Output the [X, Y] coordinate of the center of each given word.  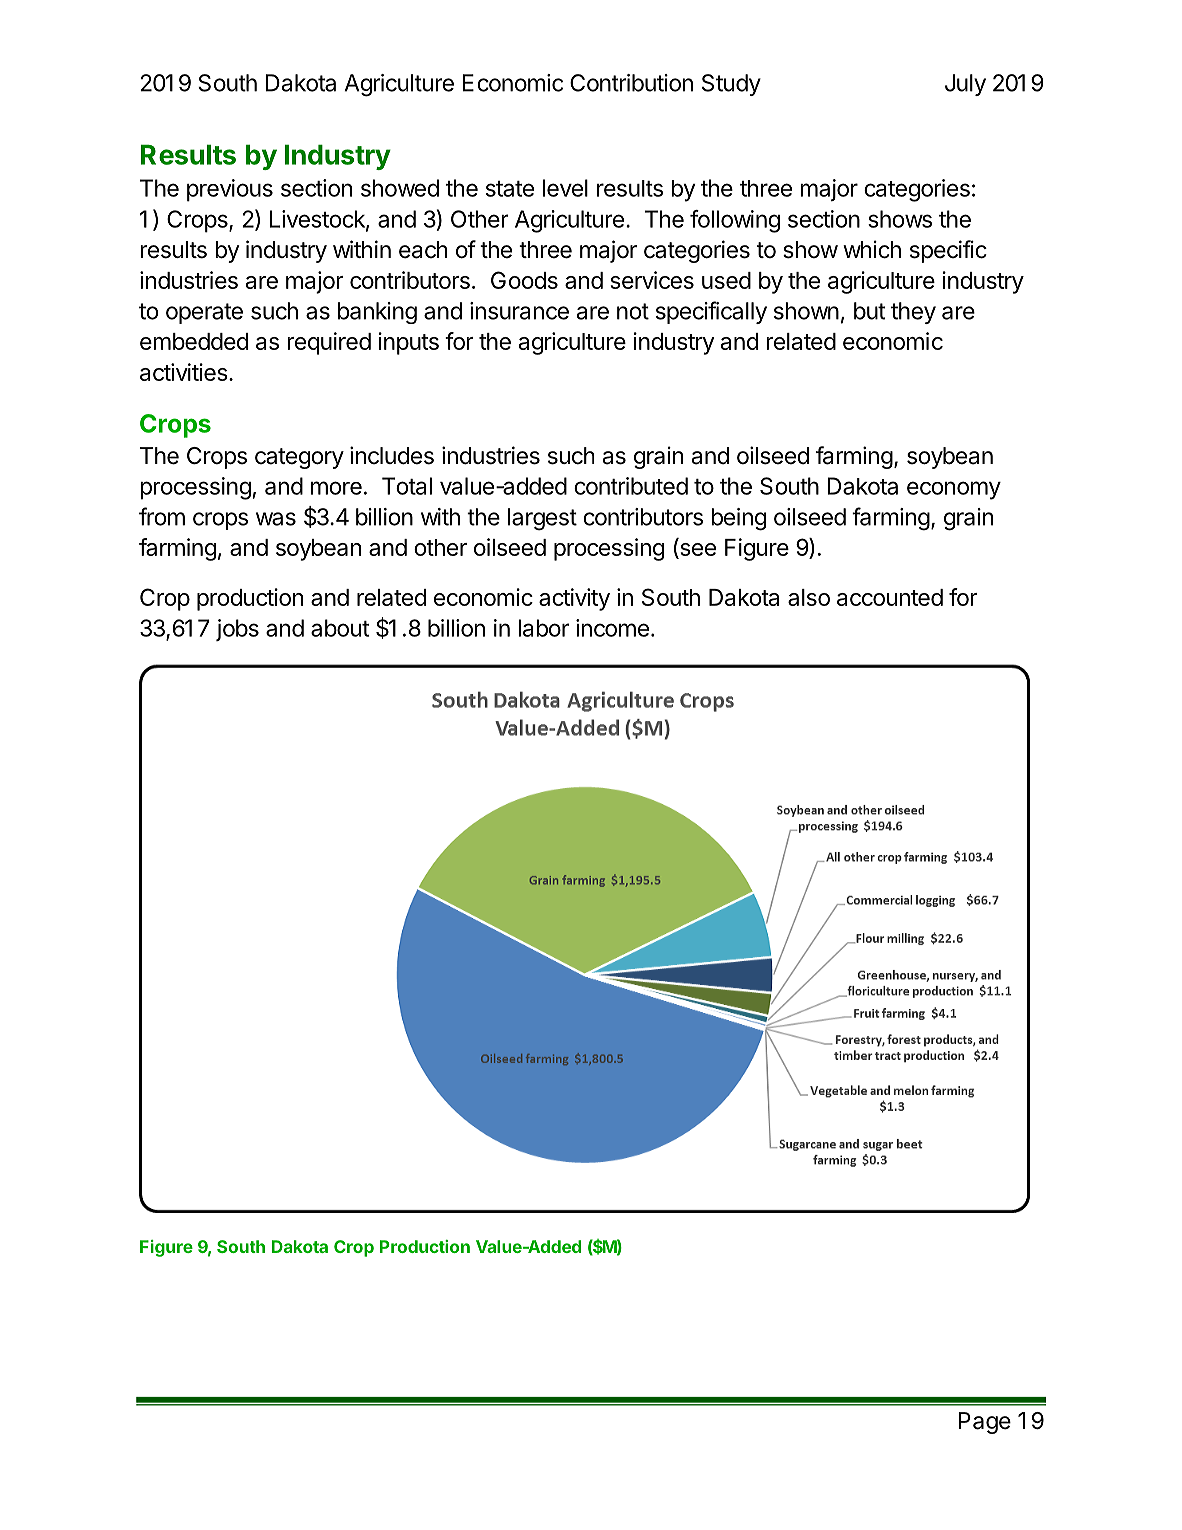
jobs [237, 630]
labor [543, 628]
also [809, 597]
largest [542, 519]
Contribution [631, 83]
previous [230, 190]
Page [984, 1423]
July [965, 85]
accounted [890, 597]
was [276, 519]
